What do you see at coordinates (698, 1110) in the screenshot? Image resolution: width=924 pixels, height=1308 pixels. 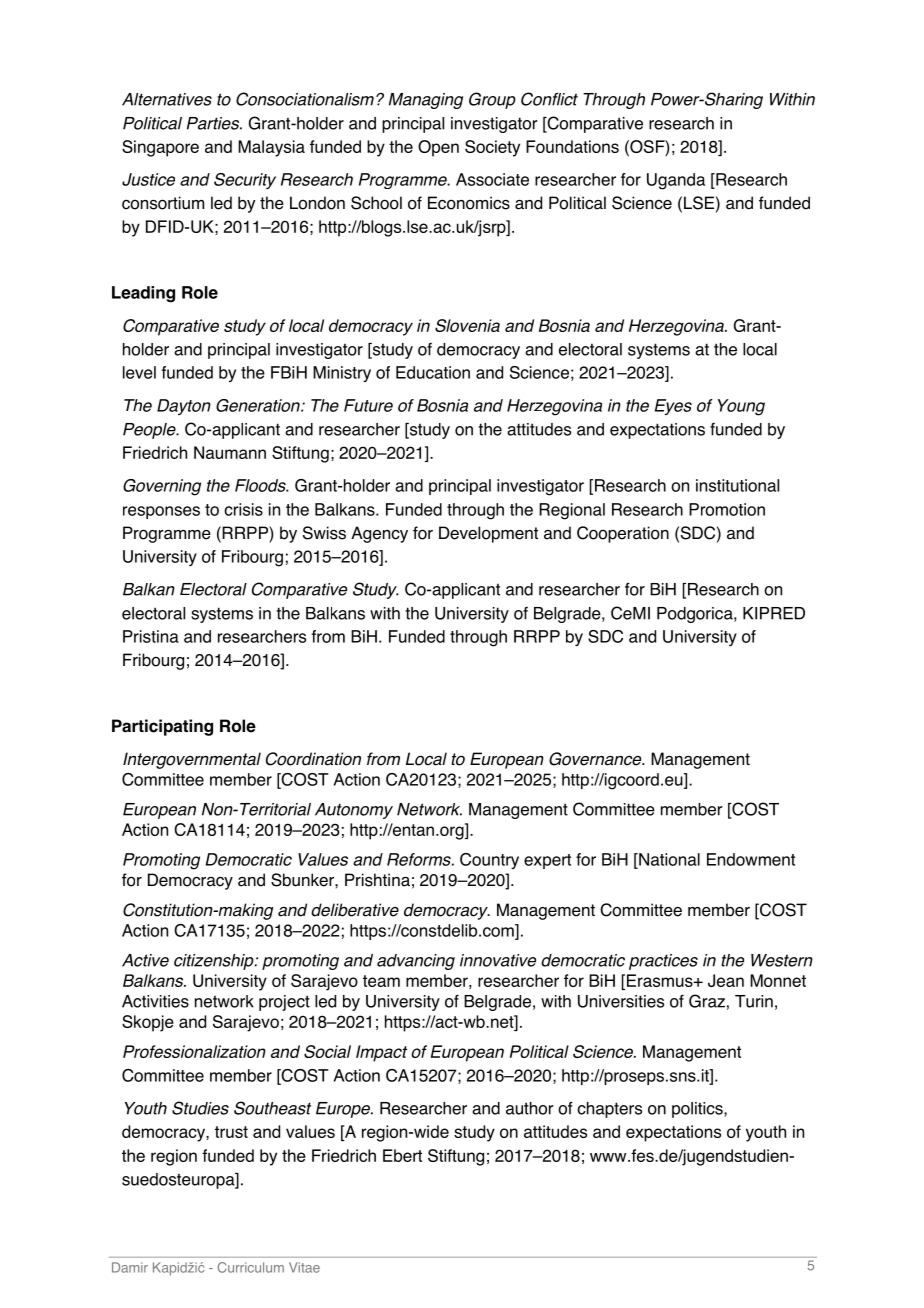 I see `politics` at bounding box center [698, 1110].
